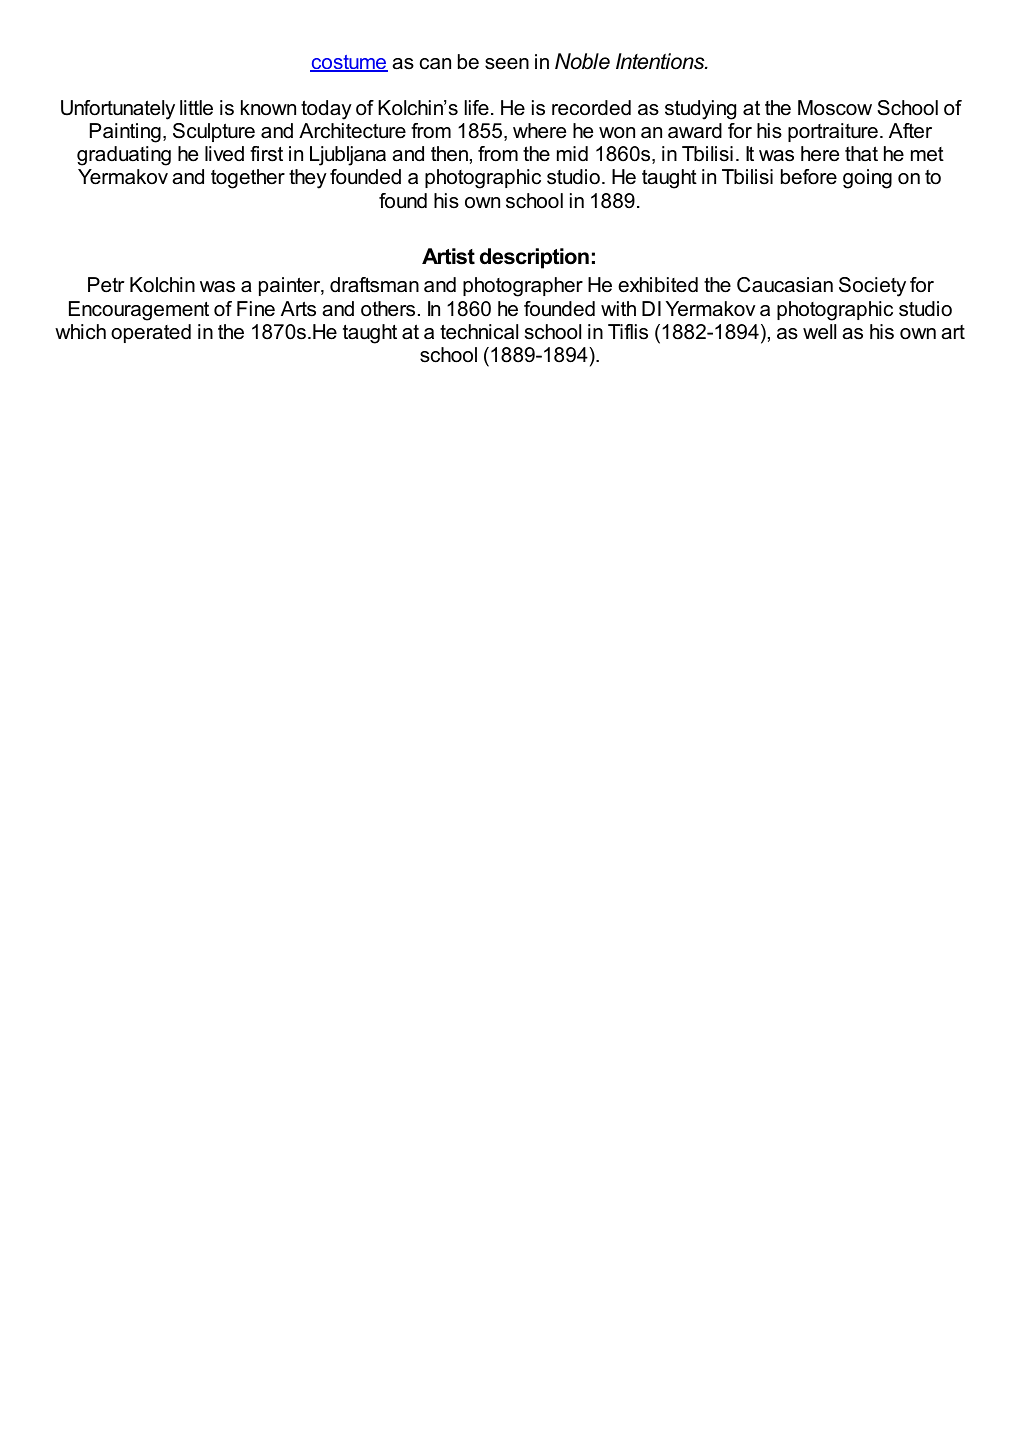  I want to click on seen, so click(507, 64).
